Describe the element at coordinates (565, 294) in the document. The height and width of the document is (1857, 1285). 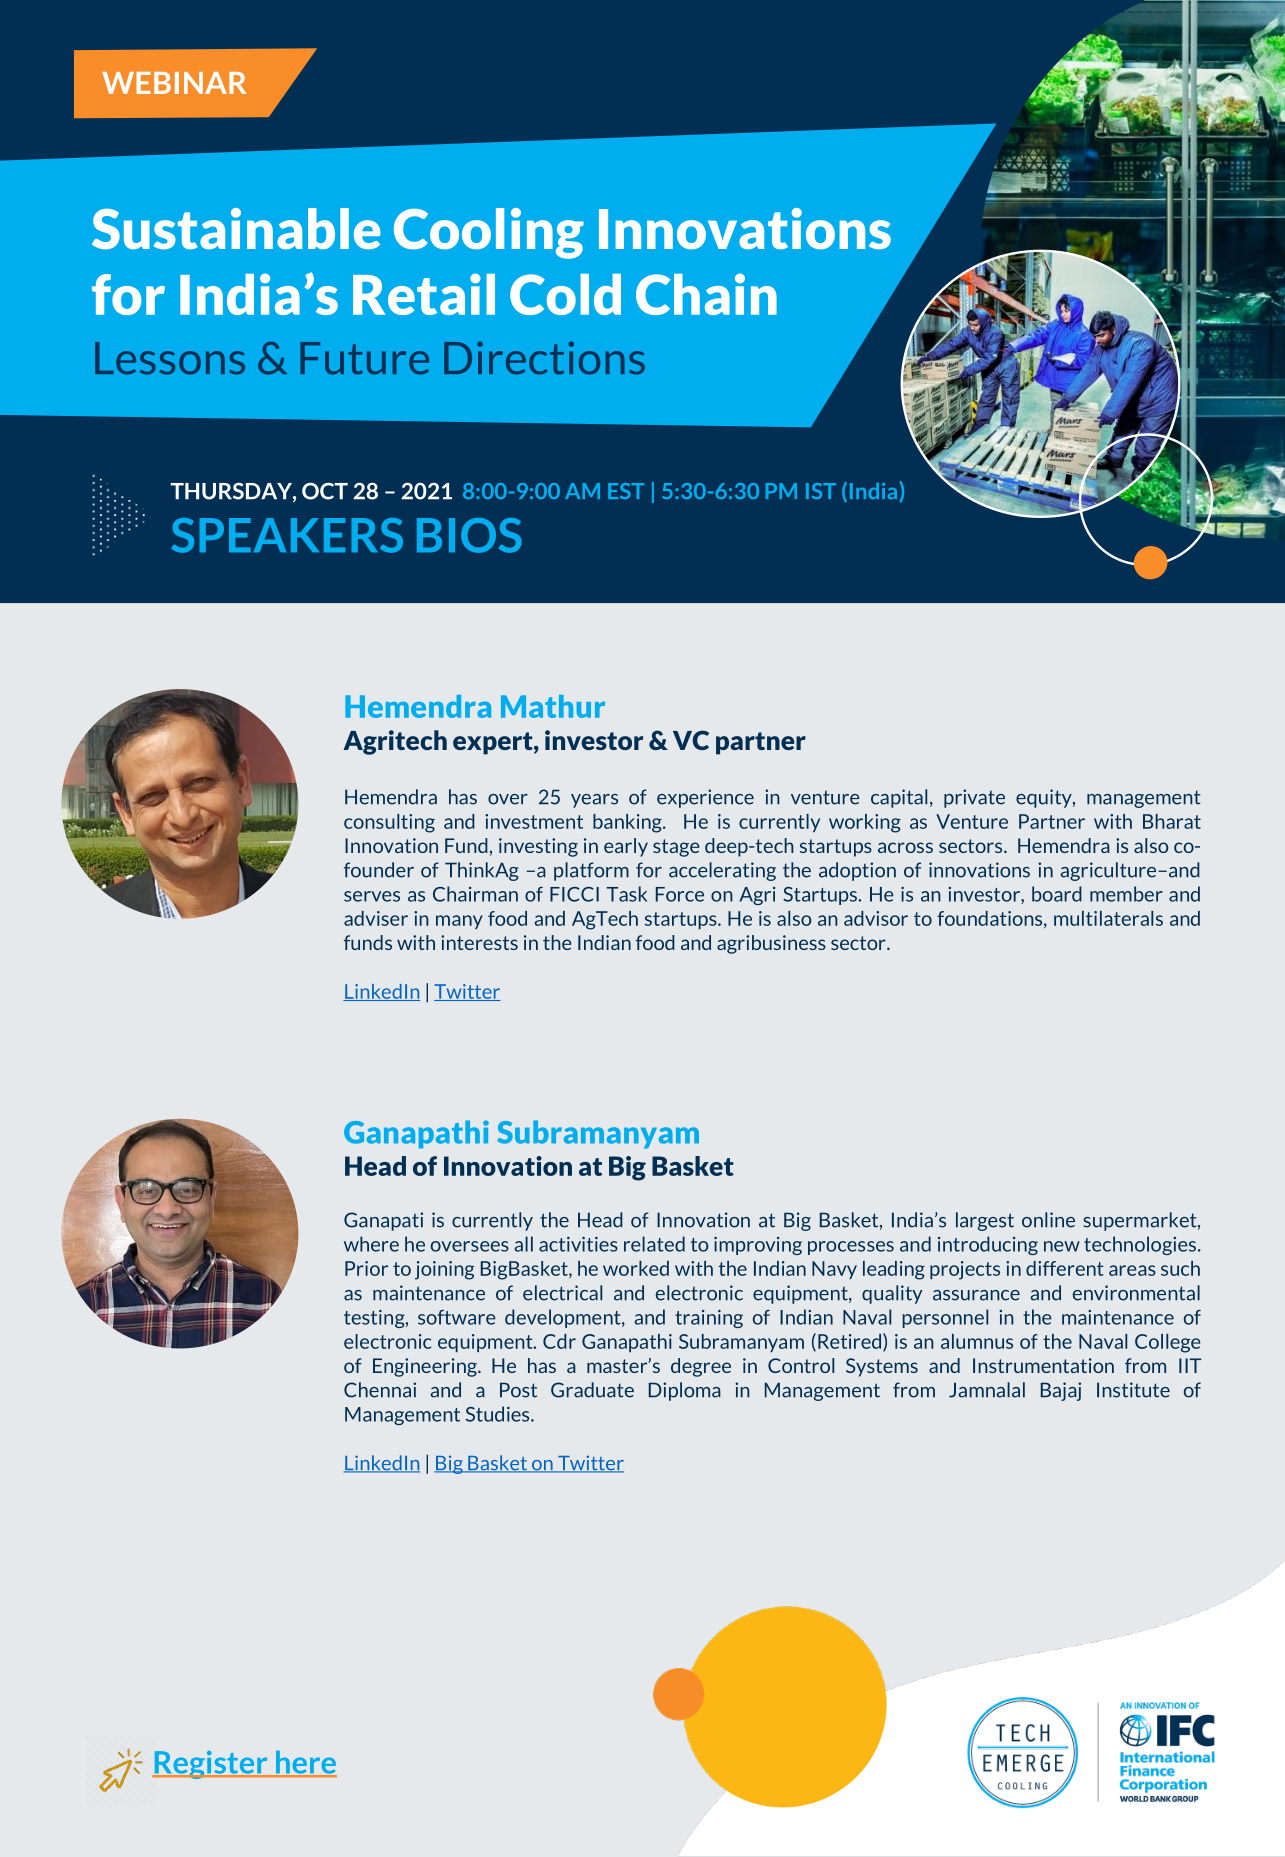
I see `Cold` at that location.
